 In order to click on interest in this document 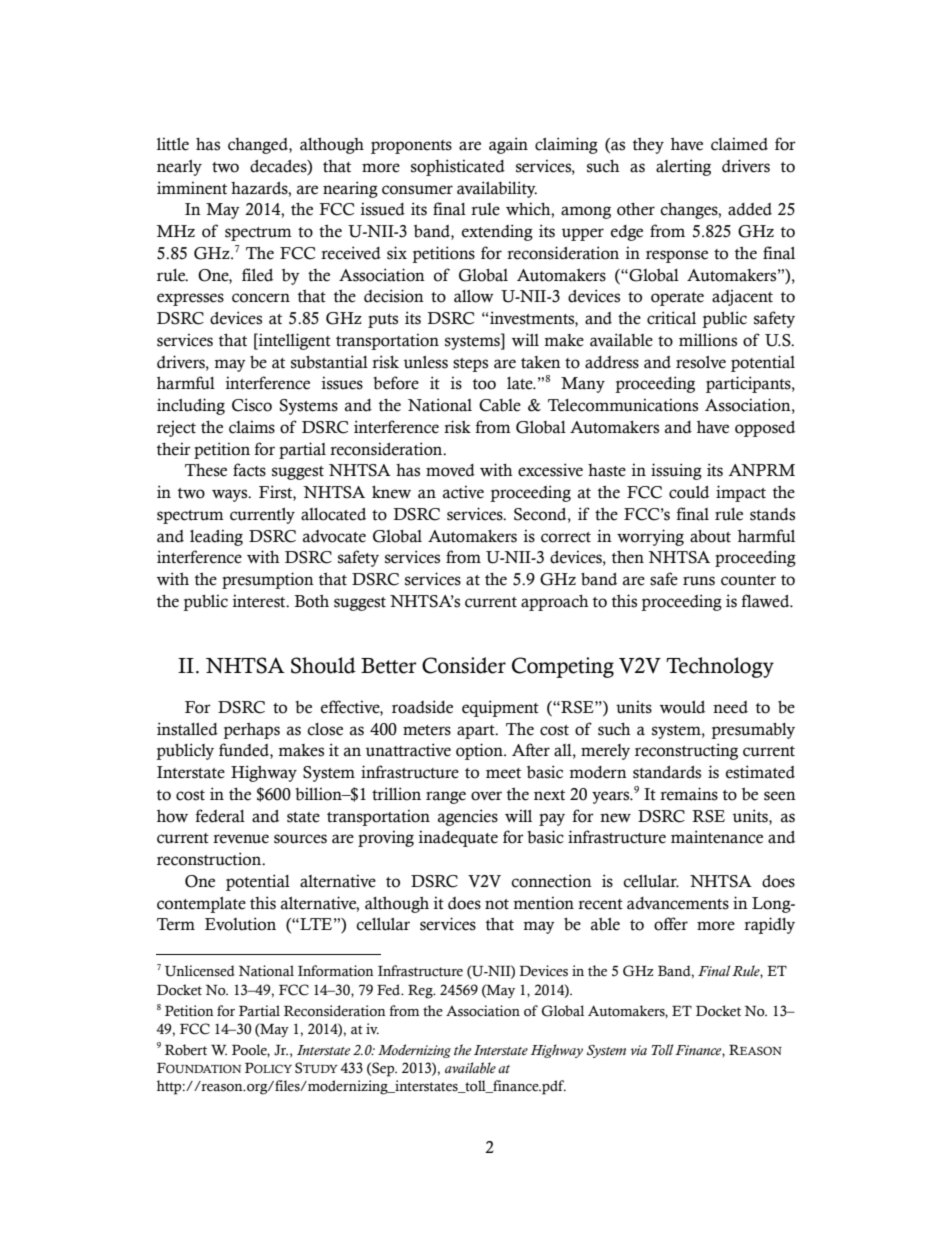, I will do `click(260, 601)`.
